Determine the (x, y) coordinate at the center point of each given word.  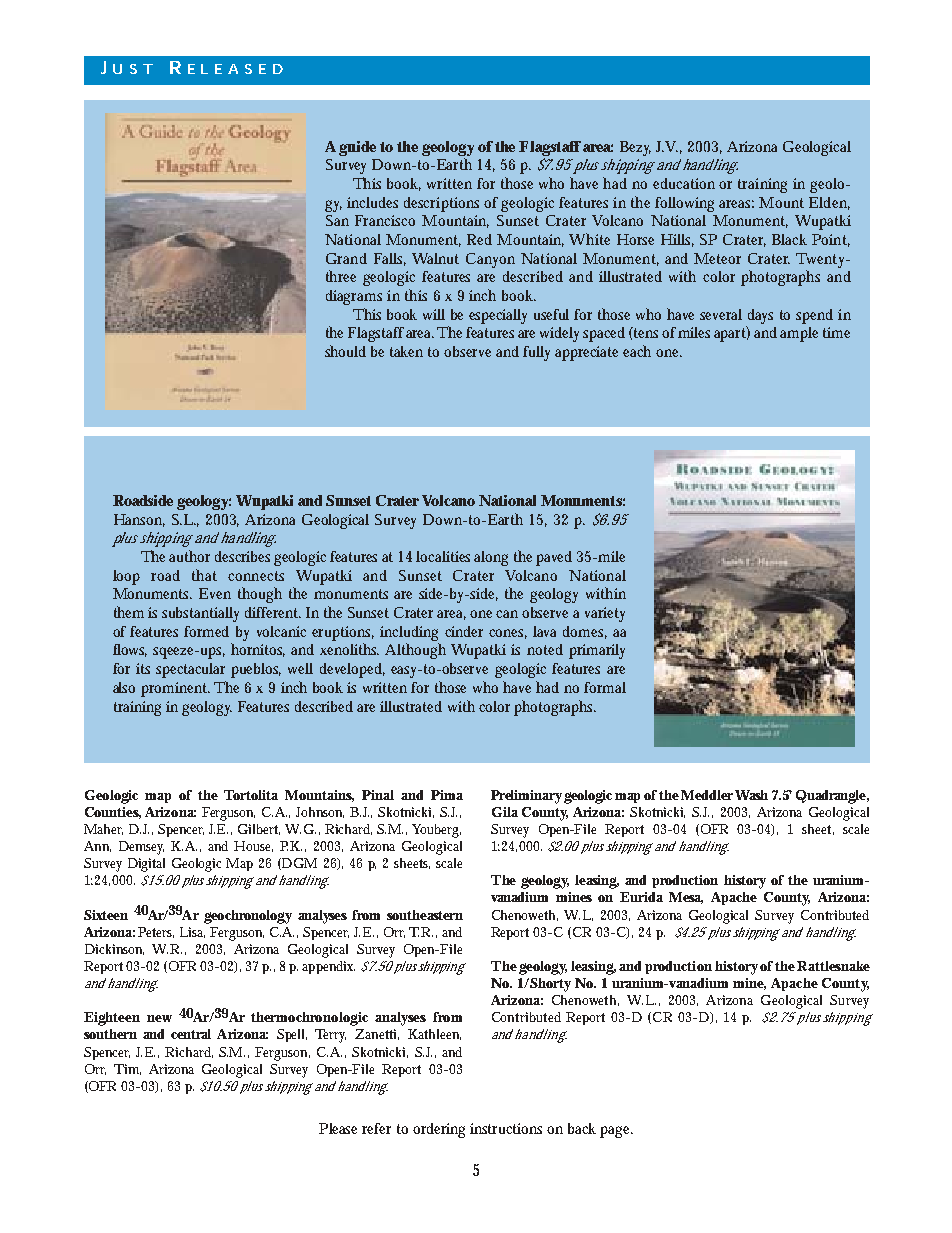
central (191, 1034)
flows (130, 650)
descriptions (441, 204)
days (760, 316)
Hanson (139, 520)
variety (605, 614)
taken (406, 351)
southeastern (425, 915)
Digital (146, 865)
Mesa (686, 898)
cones (508, 634)
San (337, 220)
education (684, 183)
